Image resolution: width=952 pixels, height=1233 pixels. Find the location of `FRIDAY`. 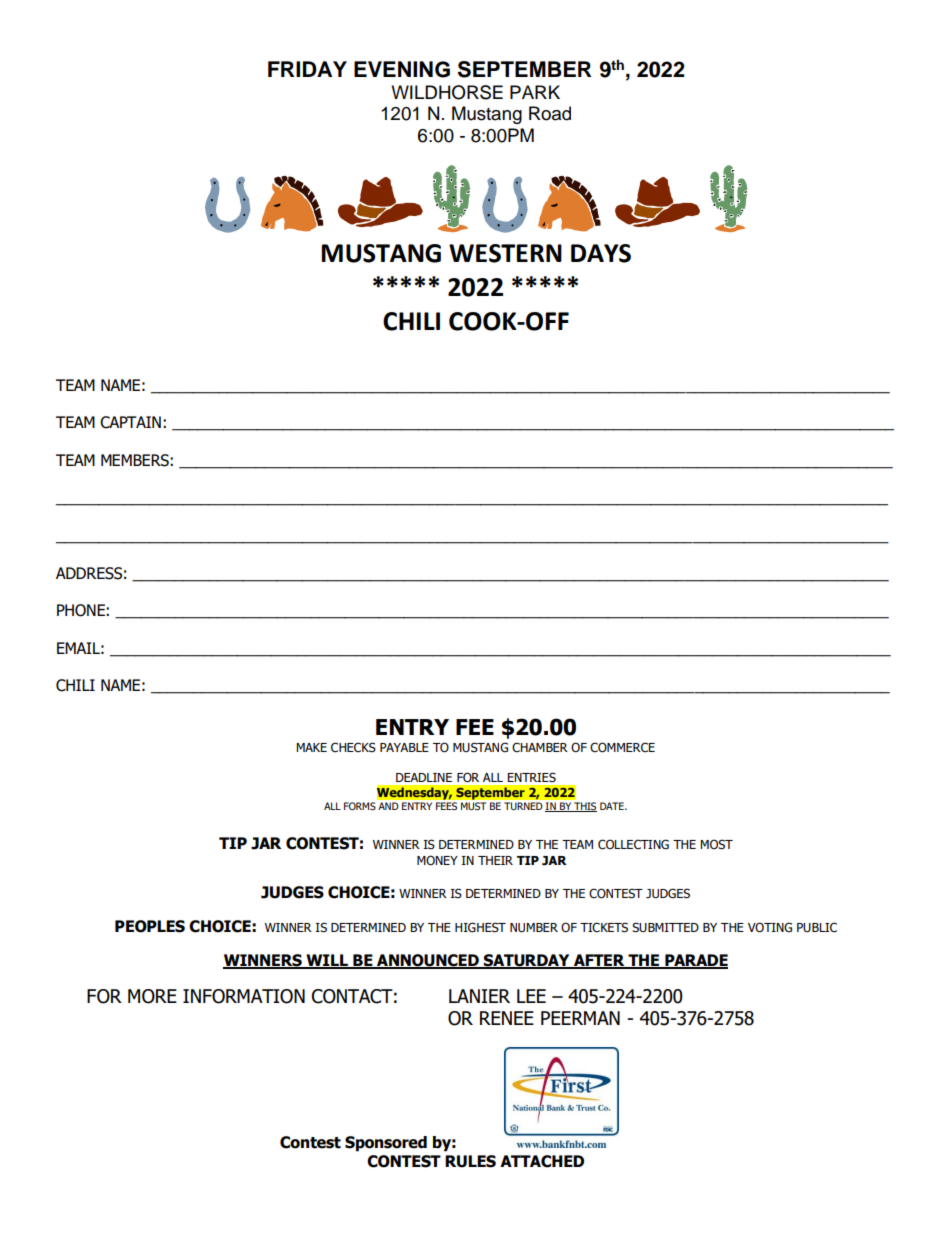

FRIDAY is located at coordinates (307, 69).
